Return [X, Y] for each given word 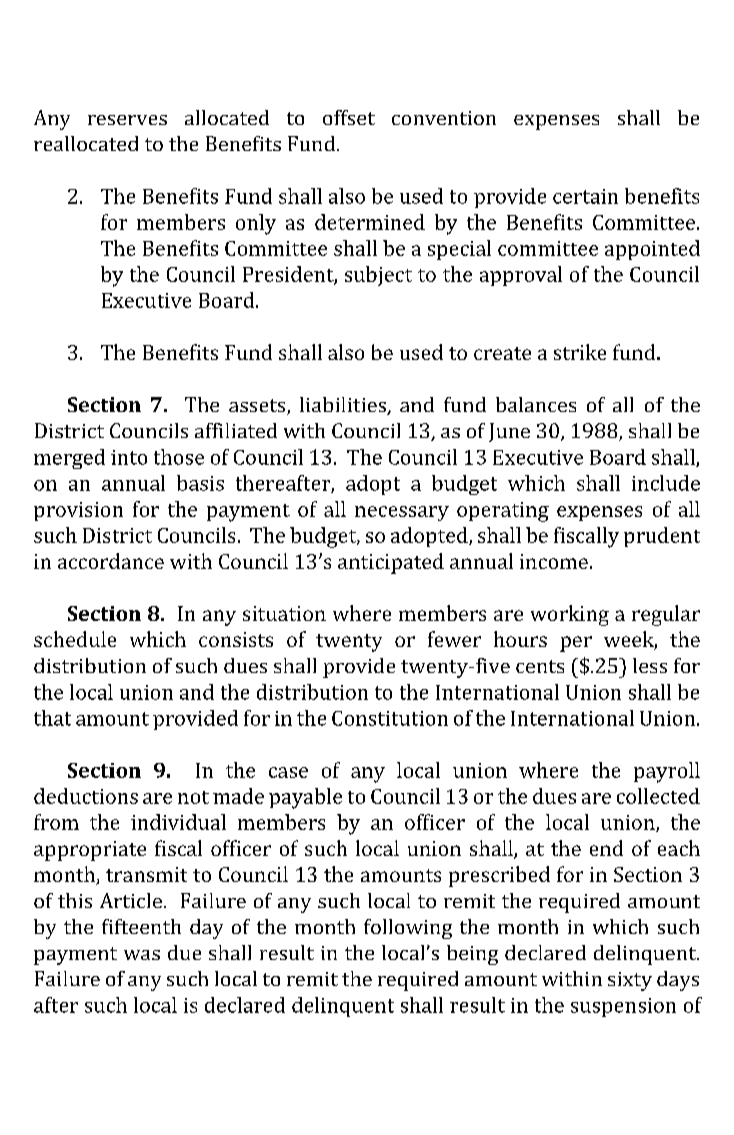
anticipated [391, 563]
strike [580, 352]
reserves [127, 120]
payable [305, 798]
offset [349, 117]
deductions [86, 796]
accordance [111, 561]
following [408, 929]
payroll [667, 772]
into [129, 457]
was [142, 955]
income [554, 561]
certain [585, 196]
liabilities [344, 406]
